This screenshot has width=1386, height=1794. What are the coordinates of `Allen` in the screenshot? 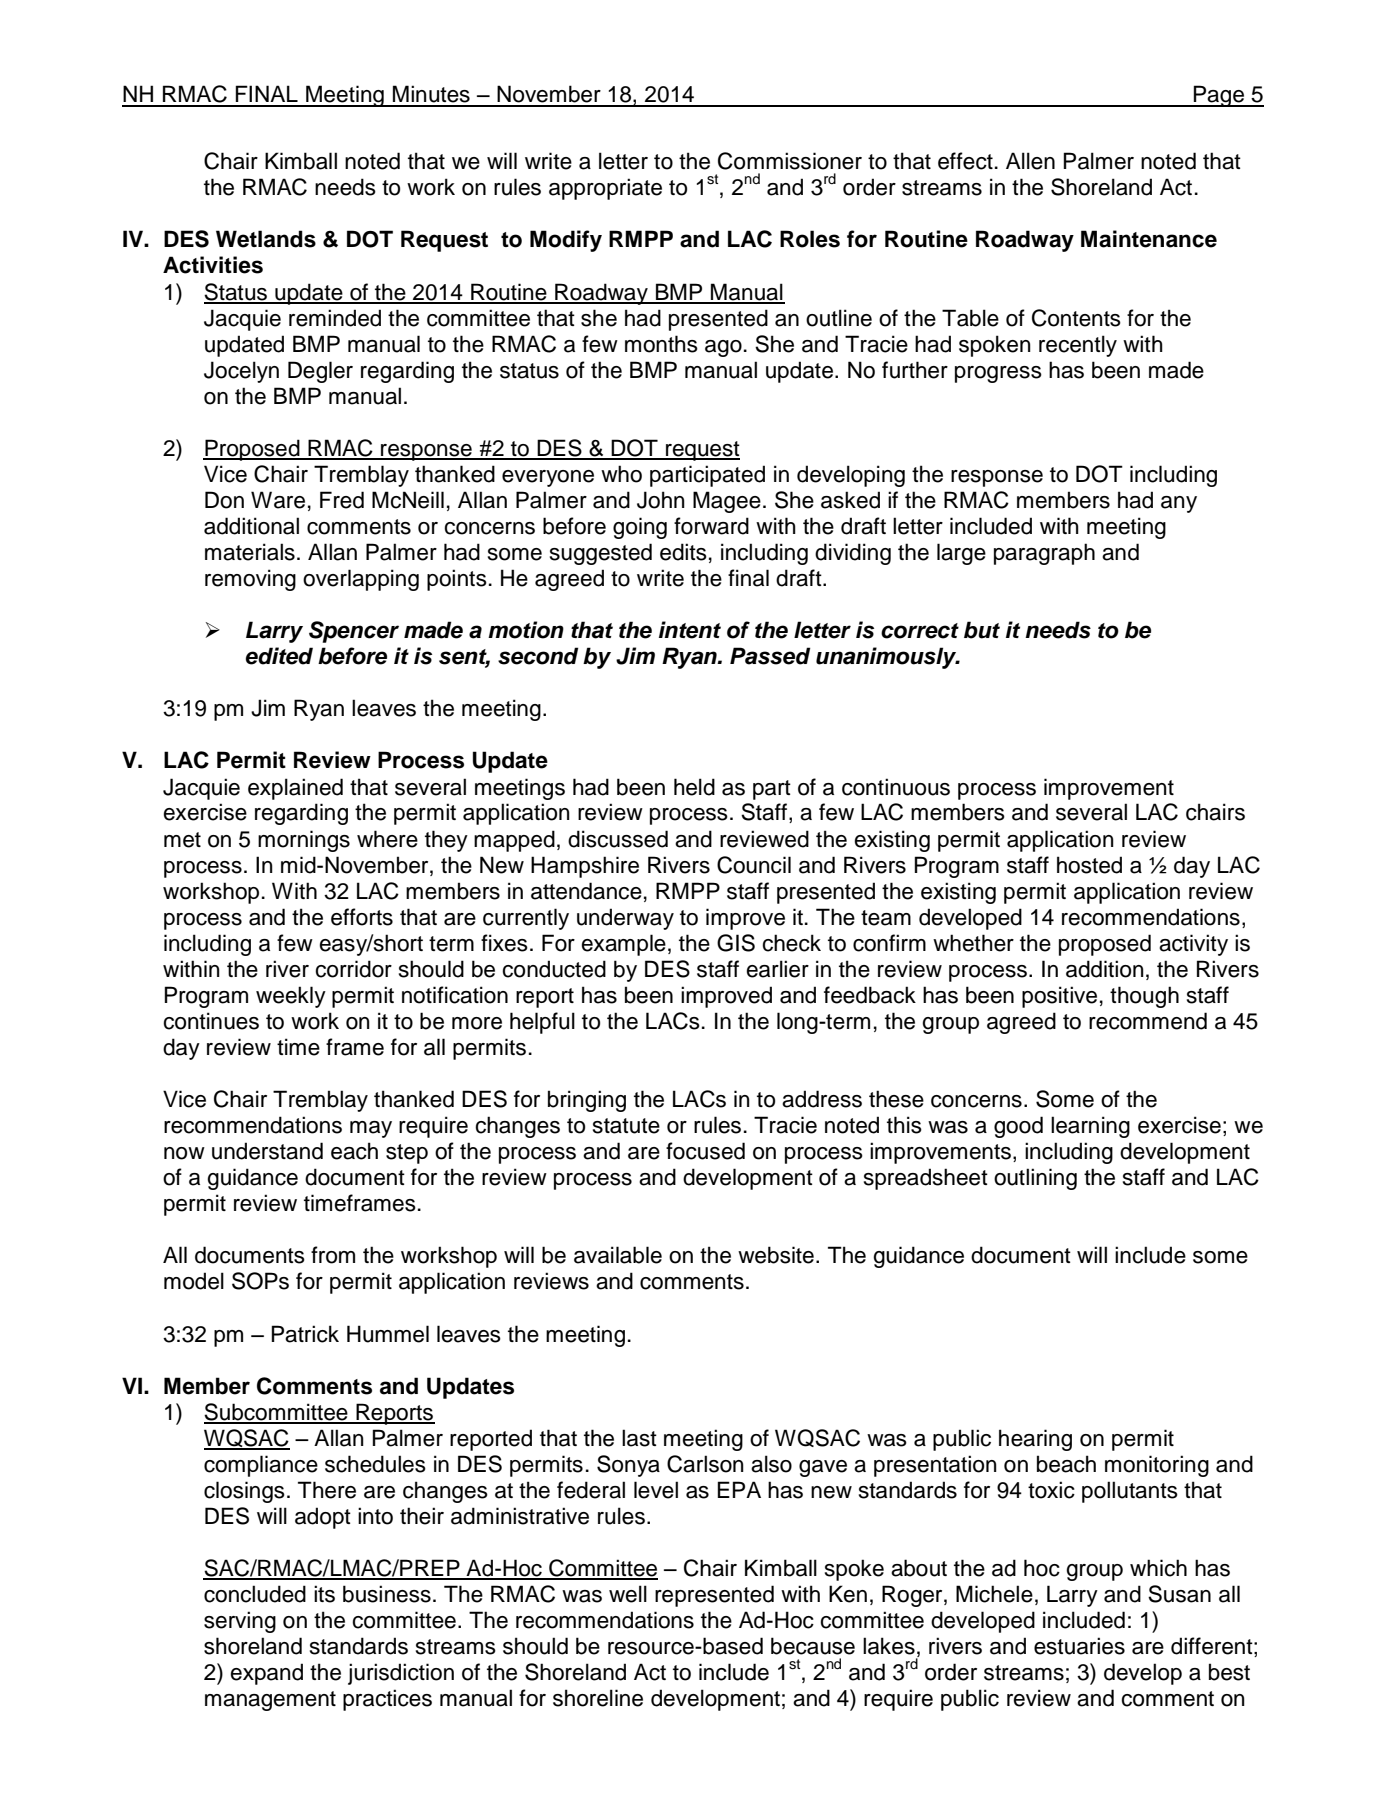 It's located at (1030, 161).
